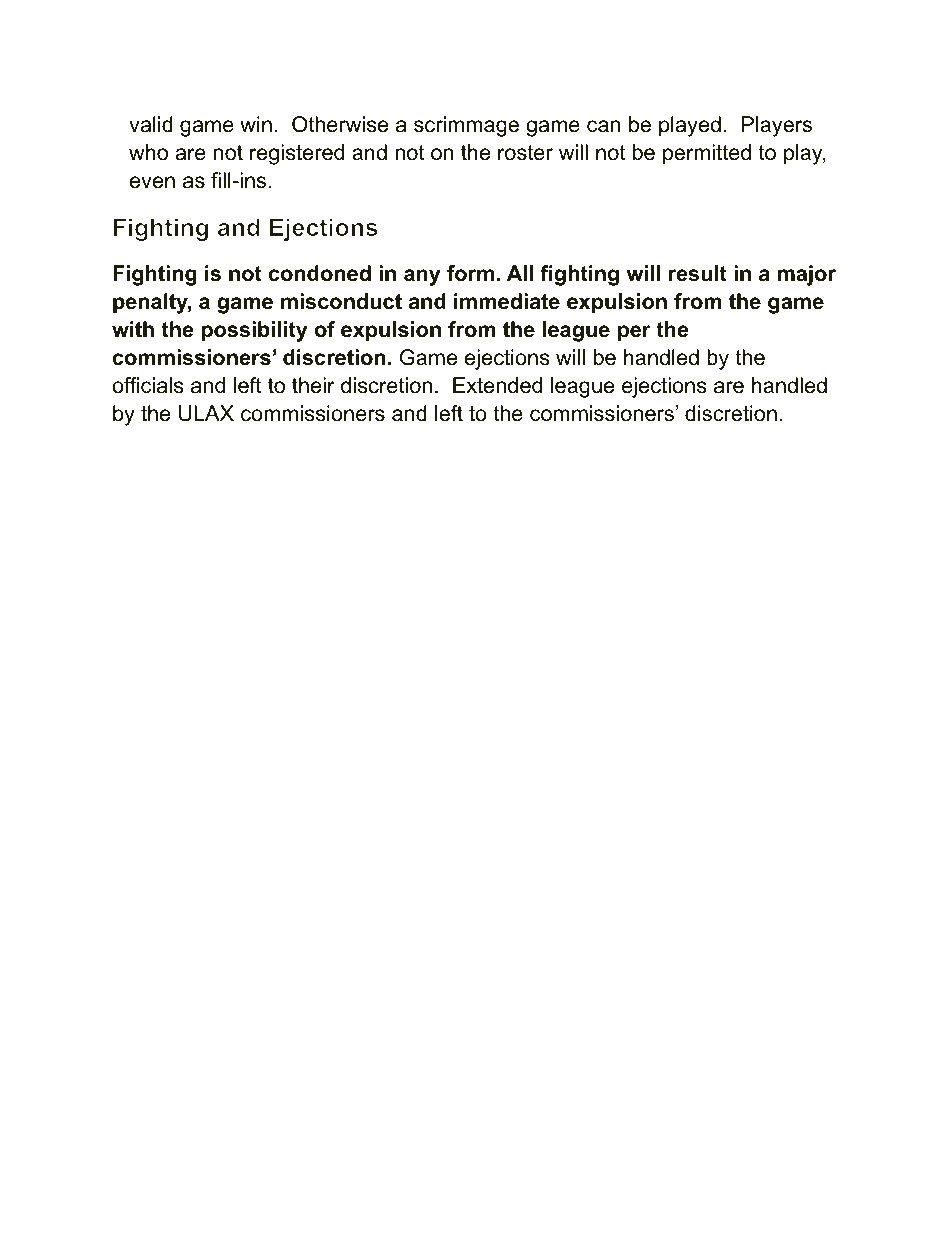 This document has width=952, height=1233. What do you see at coordinates (497, 385) in the document?
I see `Extended` at bounding box center [497, 385].
